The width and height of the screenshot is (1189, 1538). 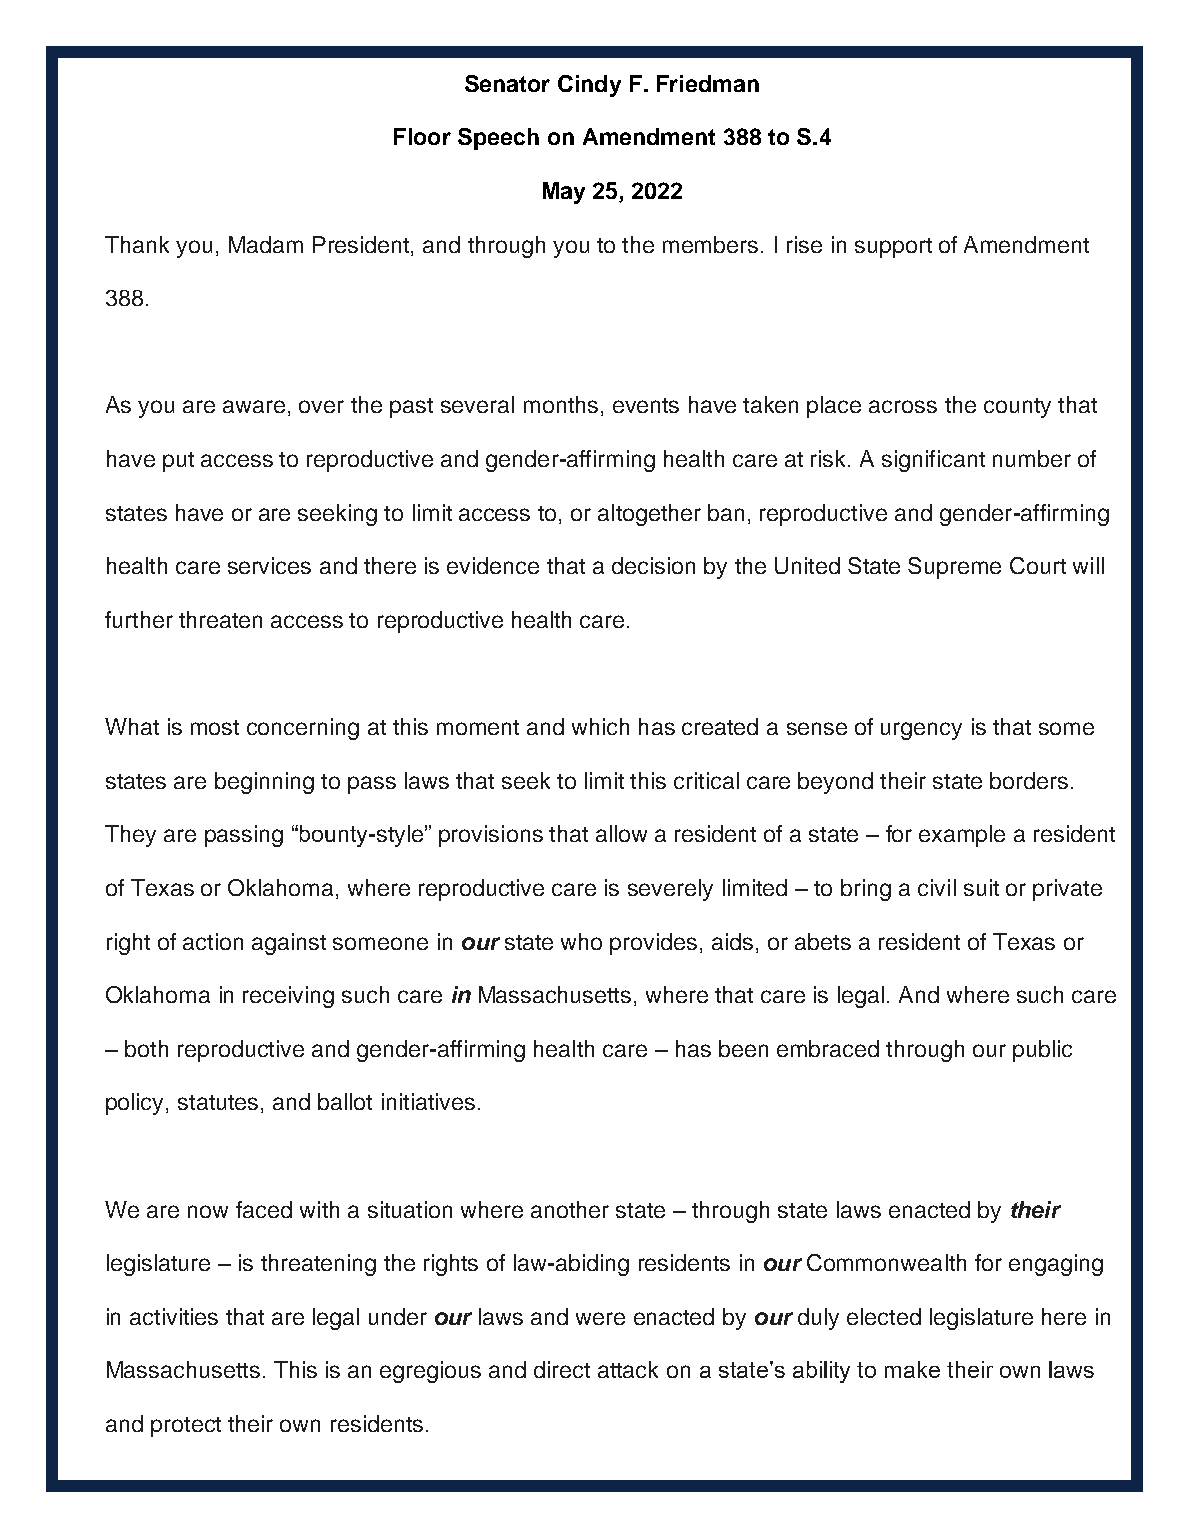 What do you see at coordinates (581, 941) in the screenshot?
I see `who` at bounding box center [581, 941].
